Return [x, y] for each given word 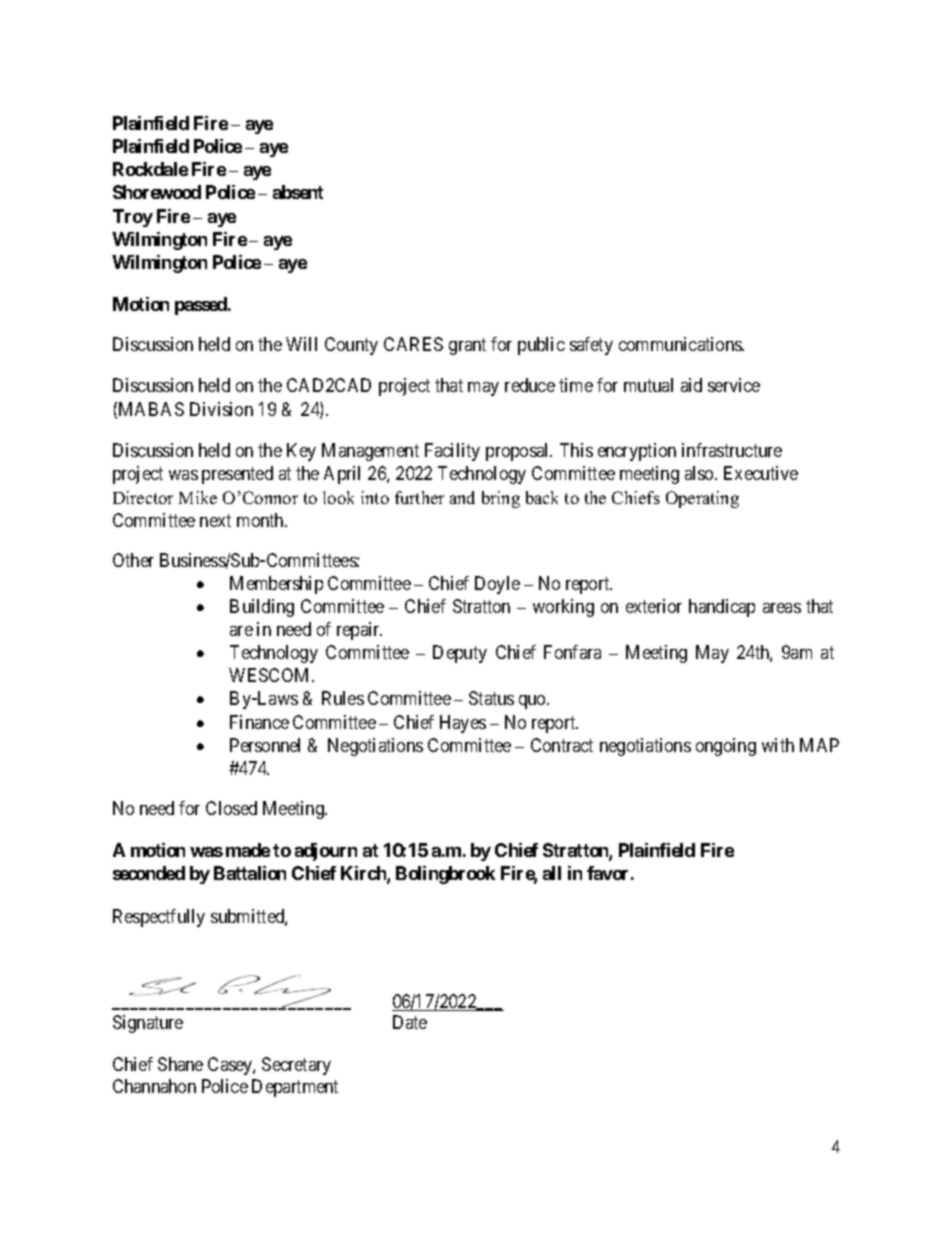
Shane [180, 1064]
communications [681, 344]
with [778, 745]
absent [298, 192]
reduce [530, 385]
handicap [722, 608]
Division [221, 409]
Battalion [250, 873]
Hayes [463, 724]
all [552, 873]
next [215, 520]
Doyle [497, 585]
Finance [259, 722]
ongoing [726, 747]
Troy [133, 218]
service [734, 385]
